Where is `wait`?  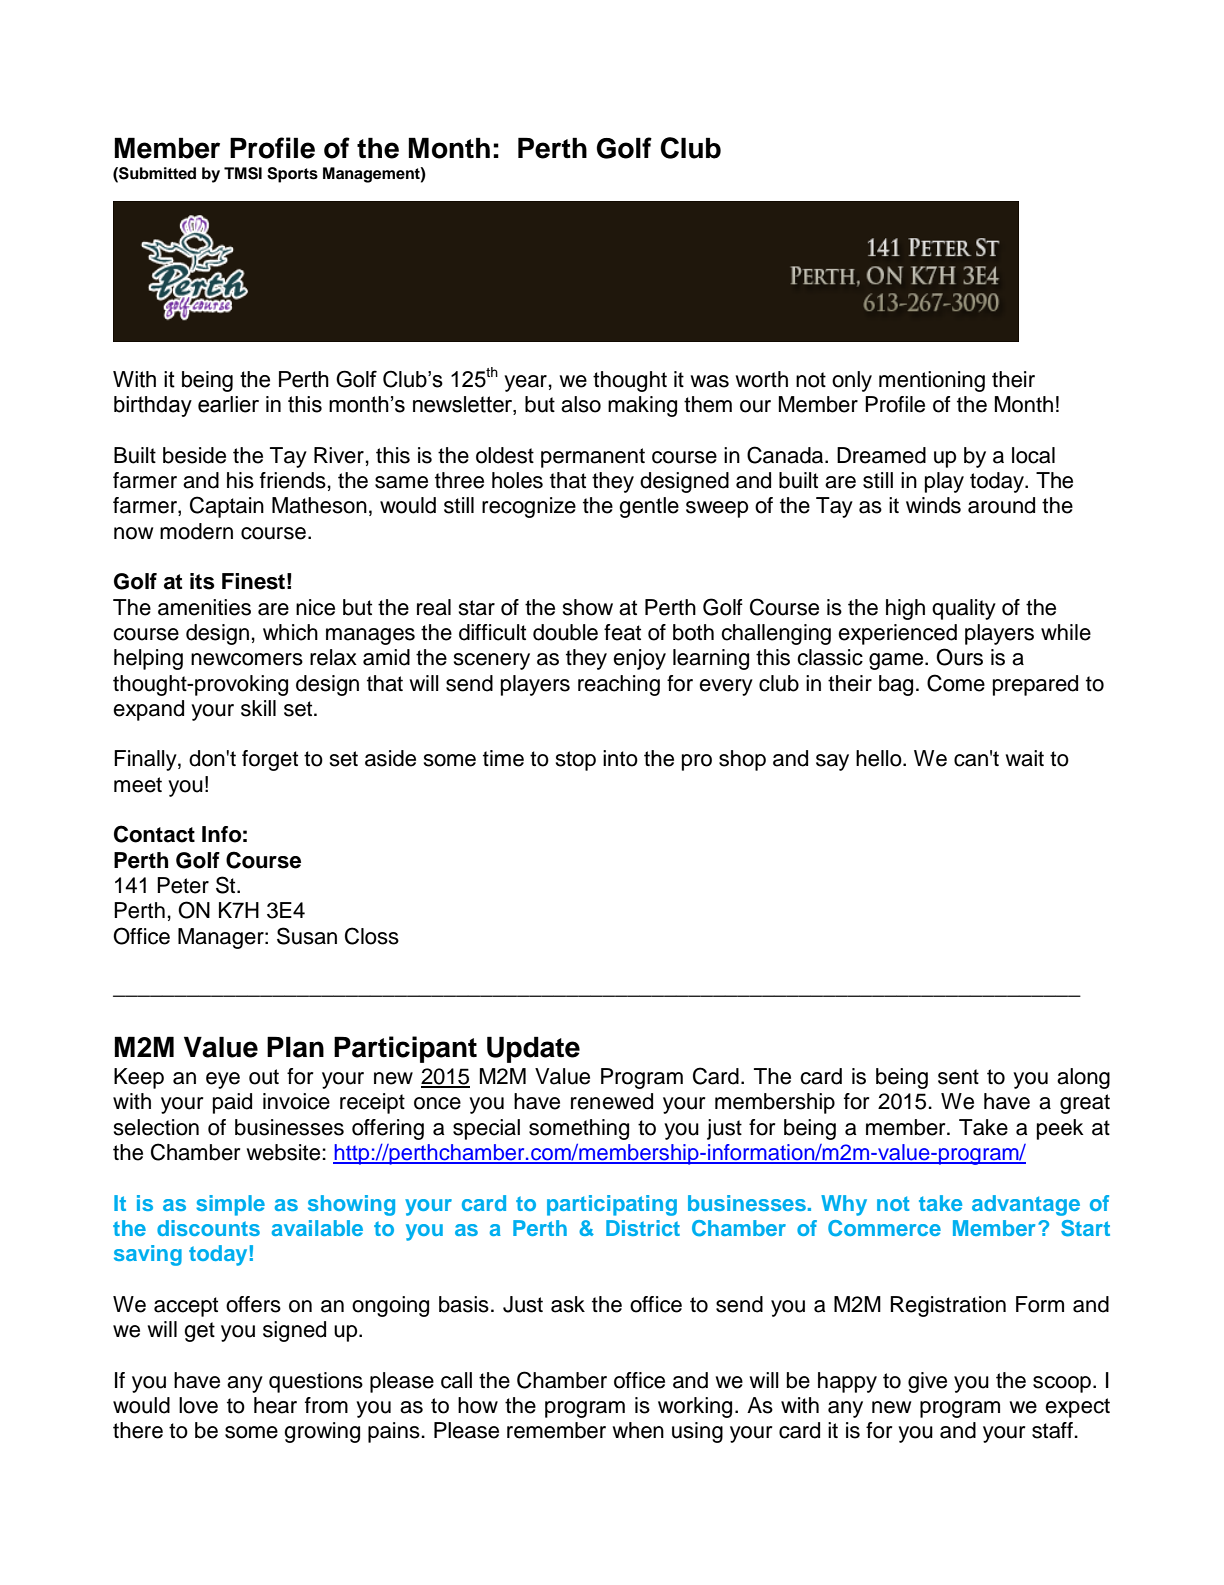 wait is located at coordinates (1025, 758).
